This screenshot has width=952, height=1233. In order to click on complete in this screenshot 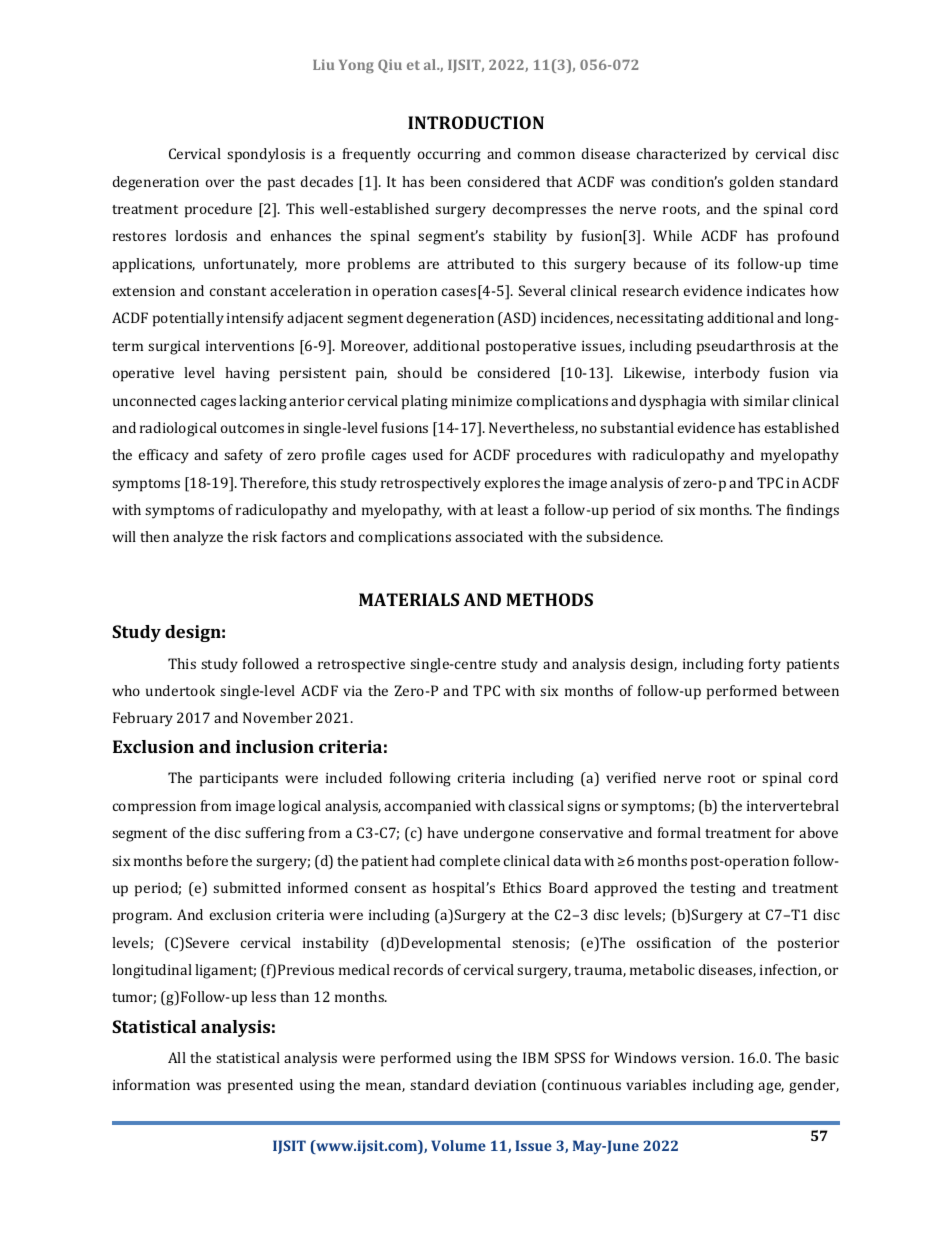, I will do `click(470, 862)`.
